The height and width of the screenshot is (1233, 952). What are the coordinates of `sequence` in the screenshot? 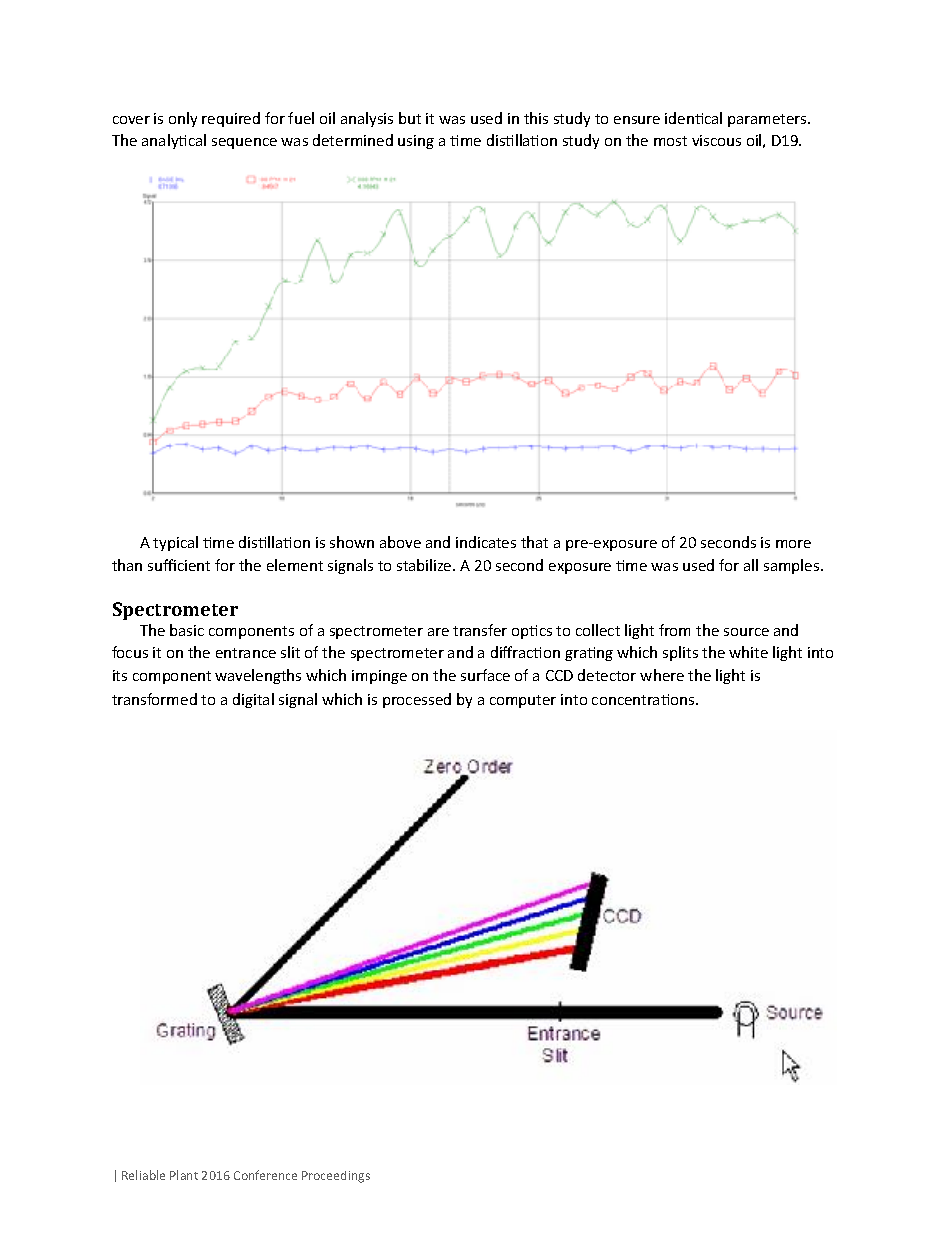 It's located at (244, 143).
